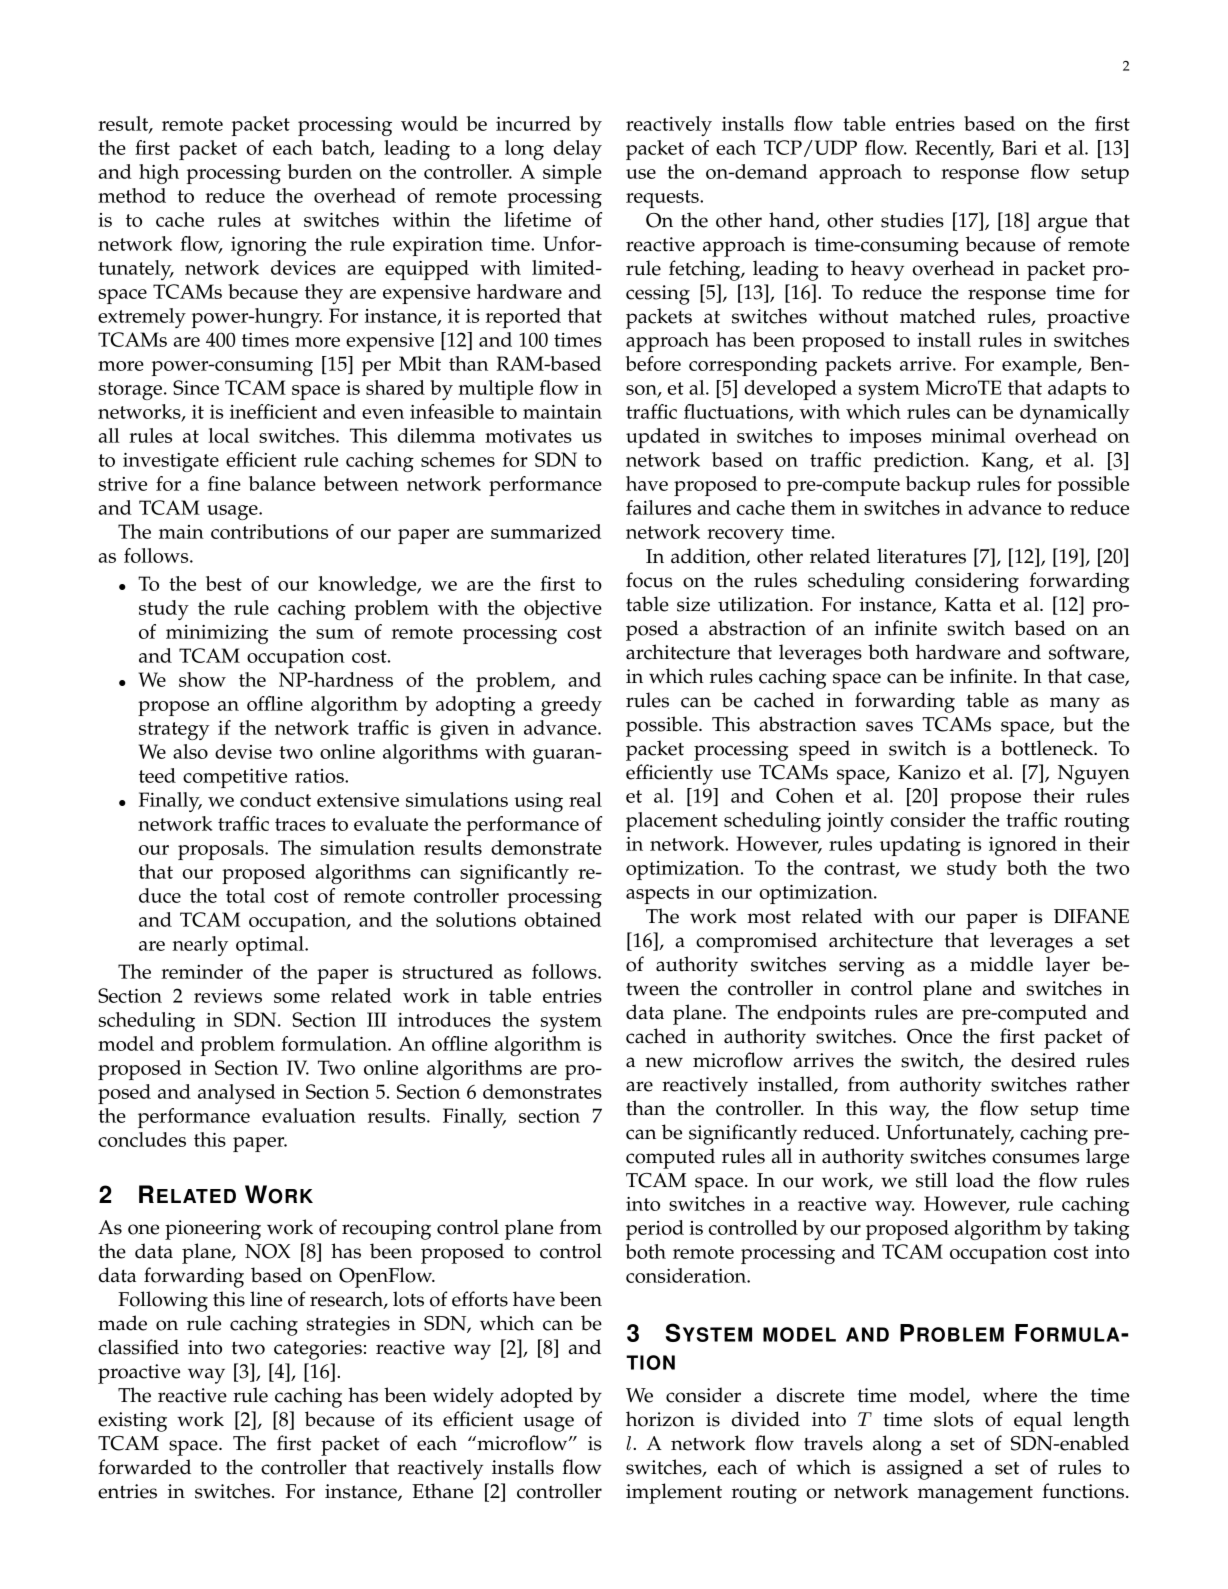 The image size is (1228, 1589). I want to click on new, so click(664, 1062).
